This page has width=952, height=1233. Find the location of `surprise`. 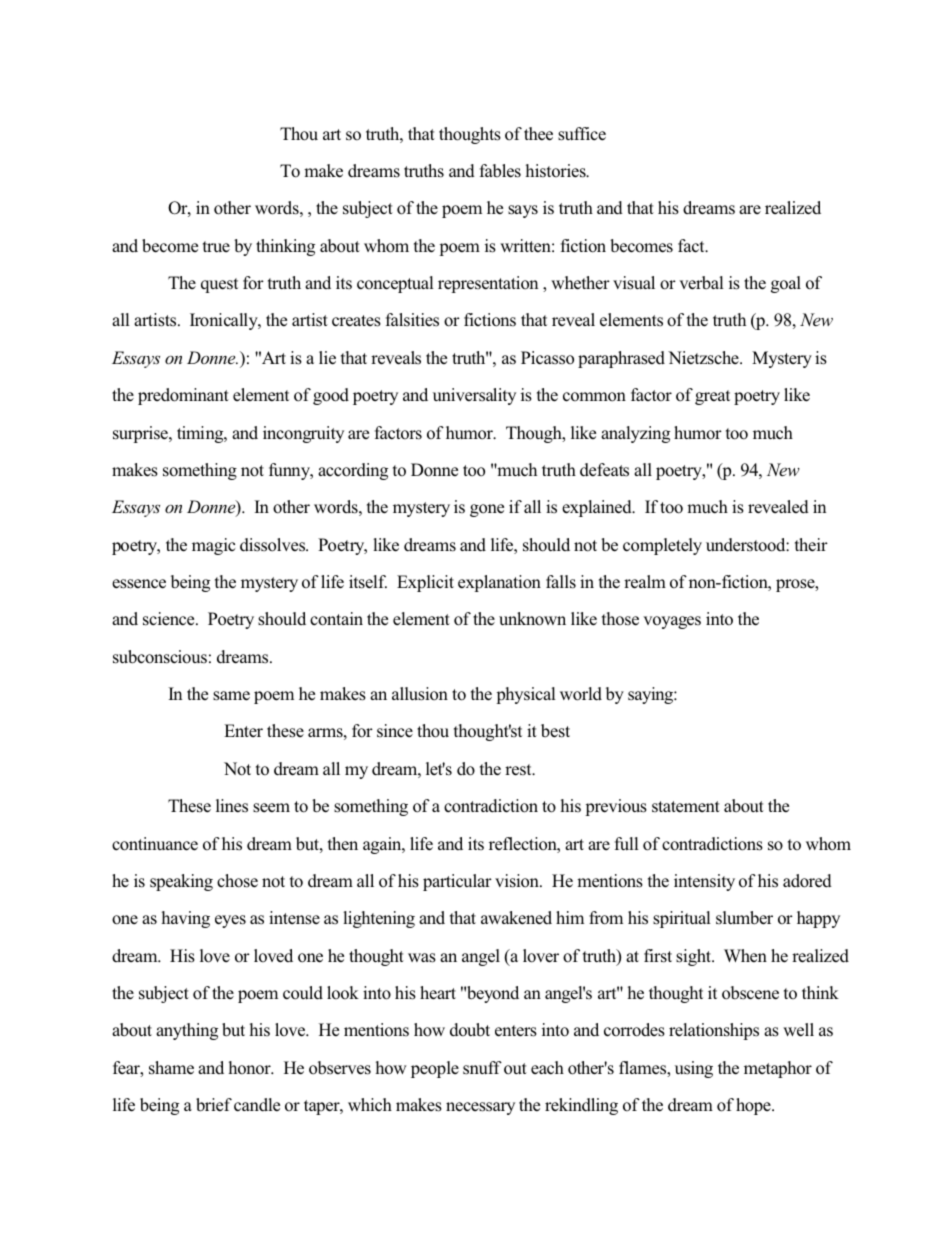

surprise is located at coordinates (141, 434).
